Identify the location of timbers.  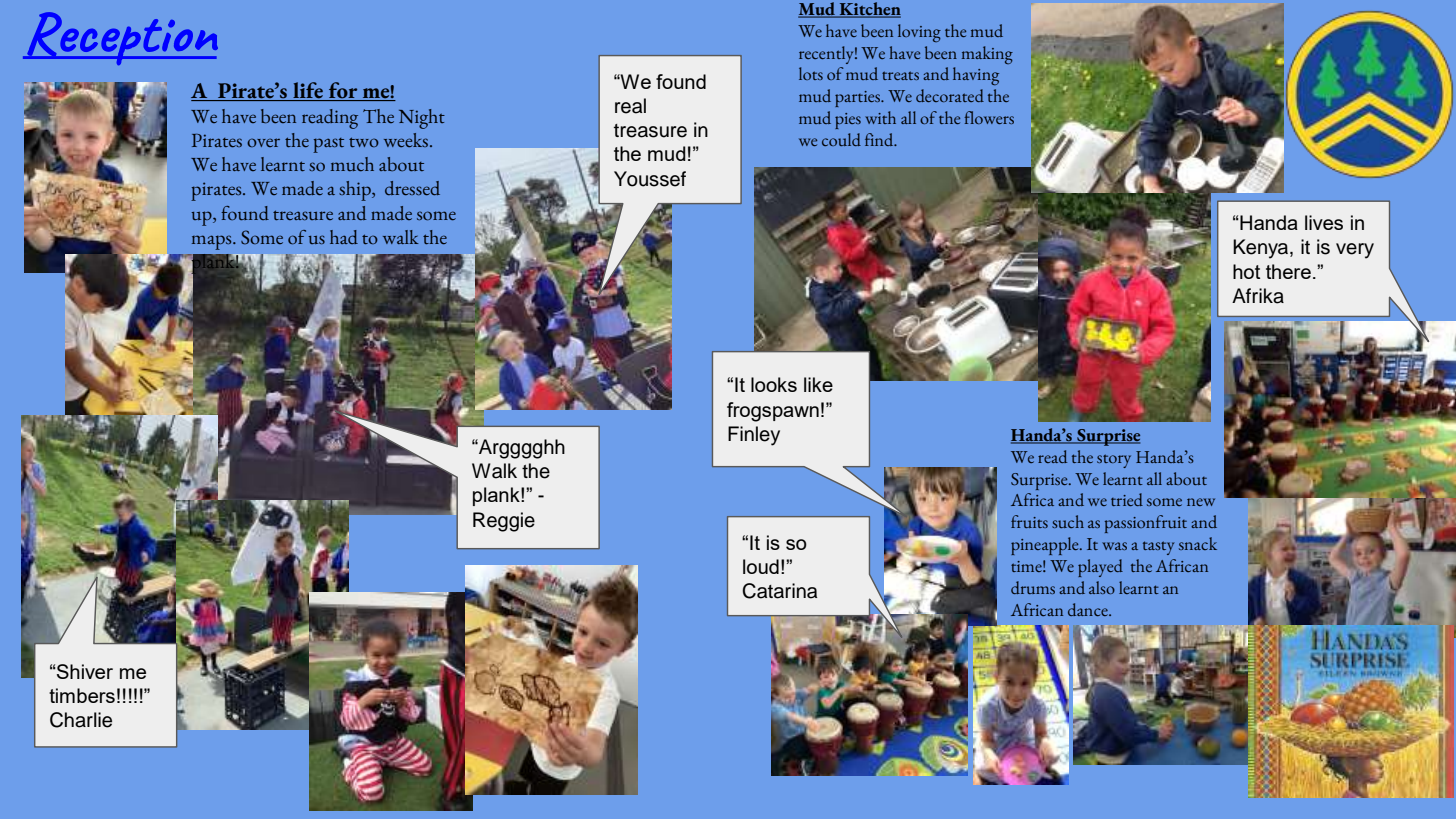
(82, 695).
